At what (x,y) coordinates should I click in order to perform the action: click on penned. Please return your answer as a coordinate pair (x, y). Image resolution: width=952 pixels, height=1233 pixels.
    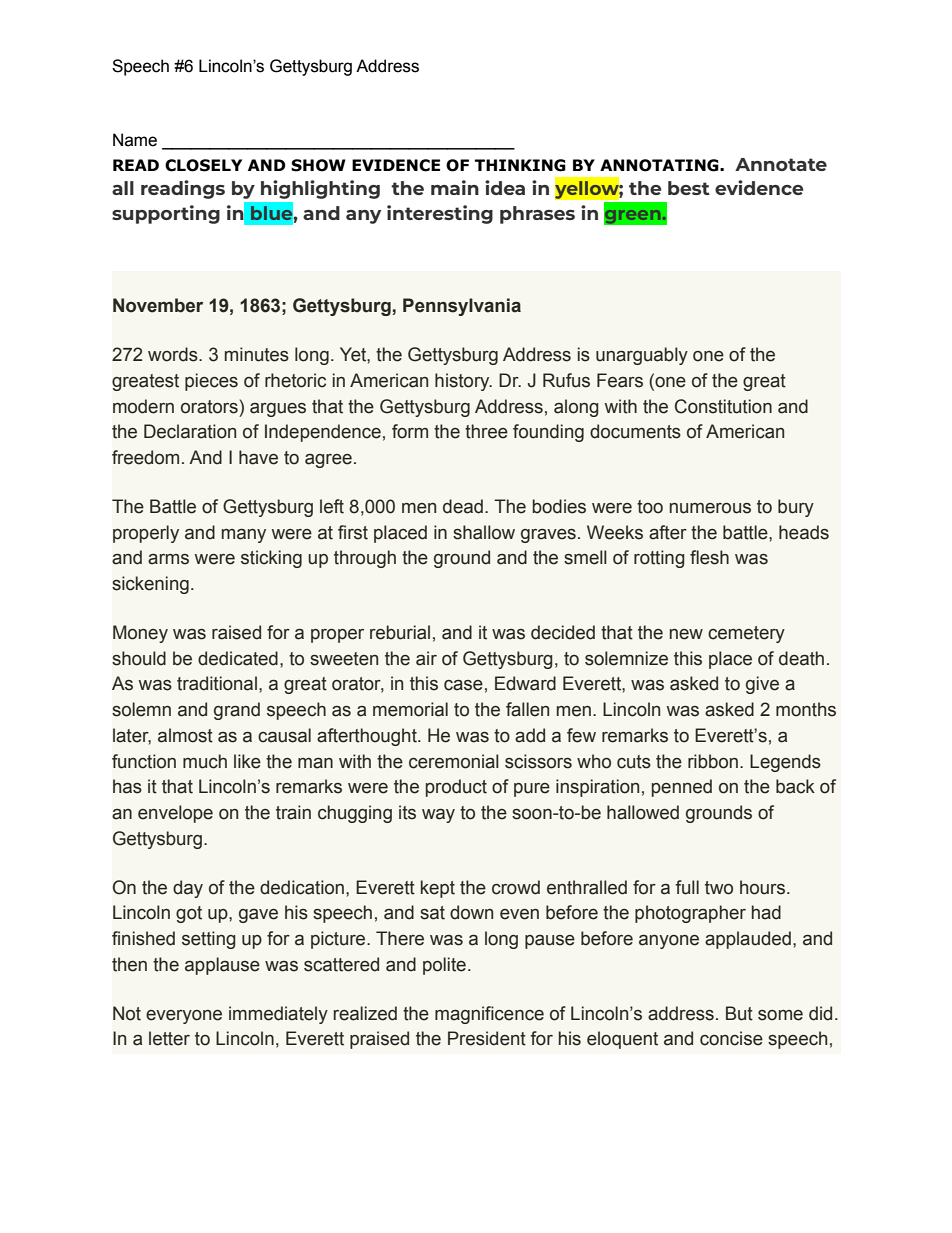
    Looking at the image, I should click on (682, 788).
